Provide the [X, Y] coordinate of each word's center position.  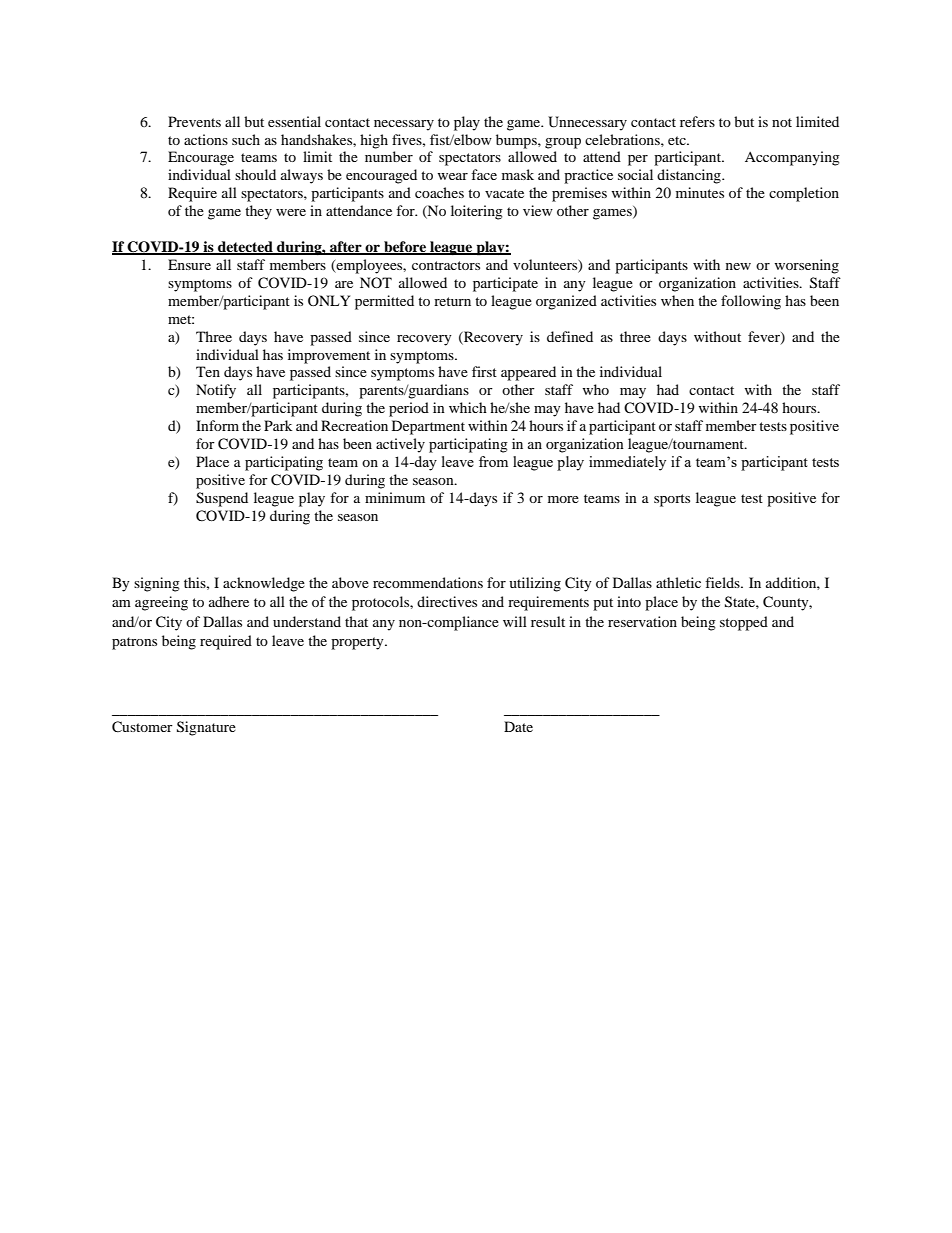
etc [678, 140]
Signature [206, 728]
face [484, 174]
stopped [744, 623]
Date [518, 726]
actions [206, 139]
